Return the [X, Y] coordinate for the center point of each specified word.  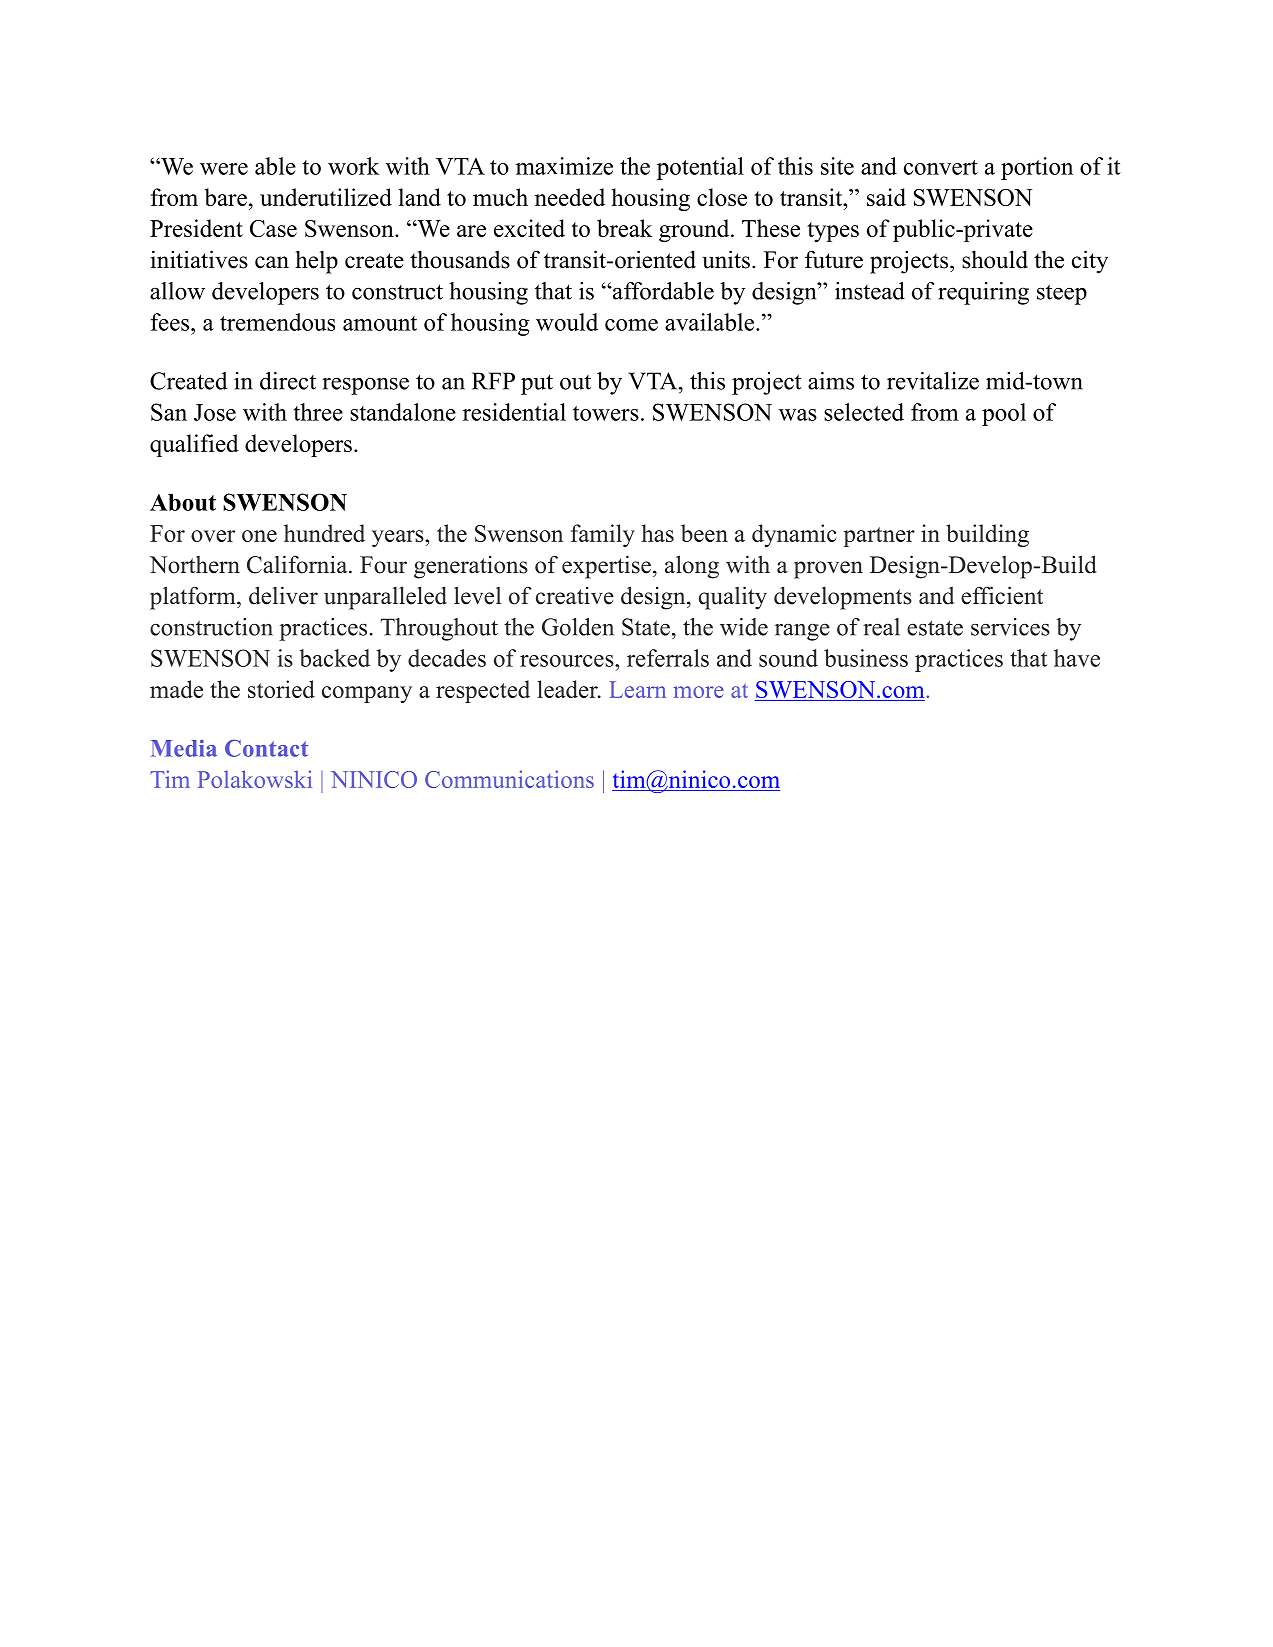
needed [570, 197]
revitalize [933, 381]
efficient [1002, 595]
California [298, 564]
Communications [509, 779]
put [537, 384]
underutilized [326, 197]
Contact [266, 748]
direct [288, 381]
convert [941, 167]
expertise [606, 567]
